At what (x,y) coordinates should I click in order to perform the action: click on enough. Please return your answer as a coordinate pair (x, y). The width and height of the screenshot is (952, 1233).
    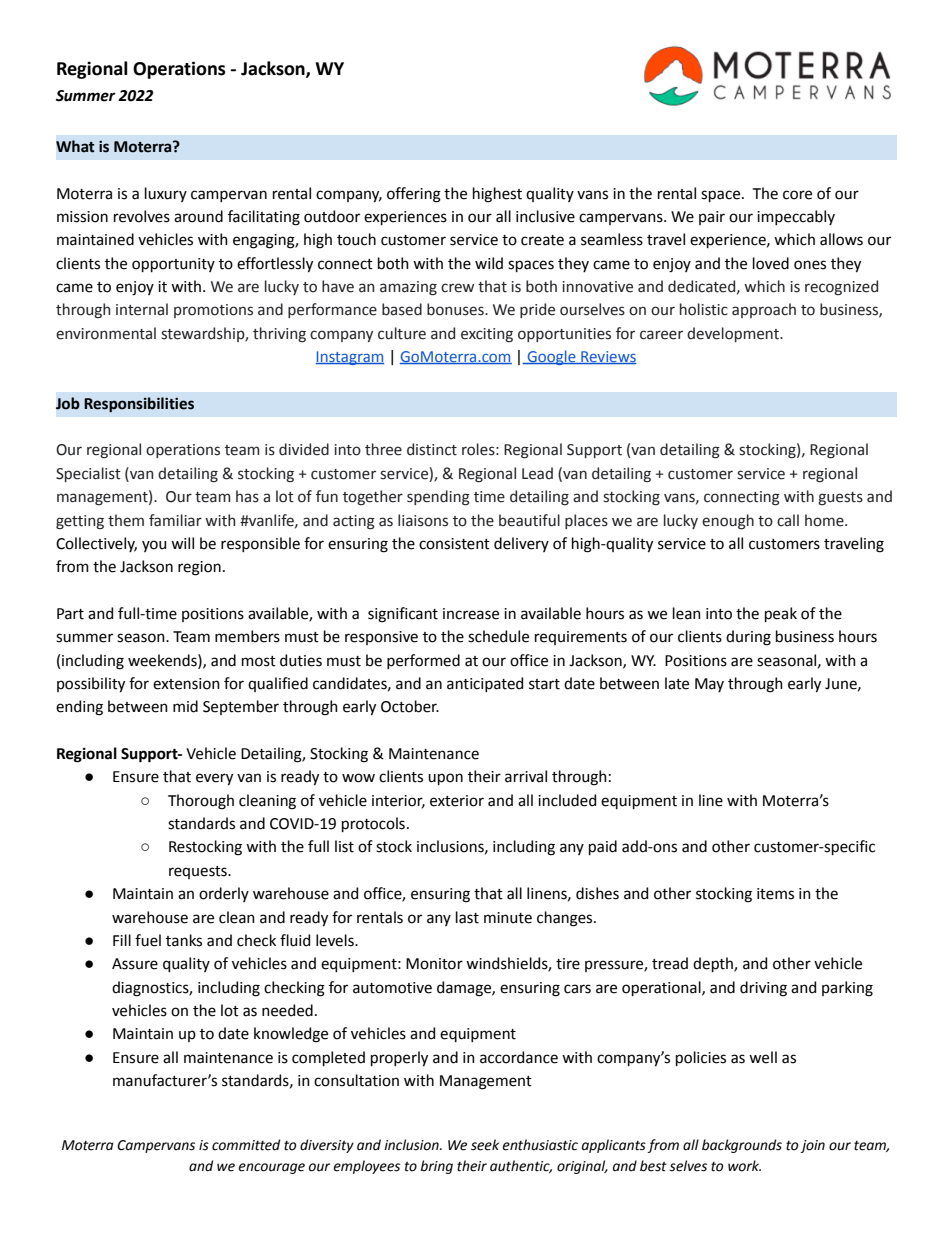
    Looking at the image, I should click on (728, 522).
